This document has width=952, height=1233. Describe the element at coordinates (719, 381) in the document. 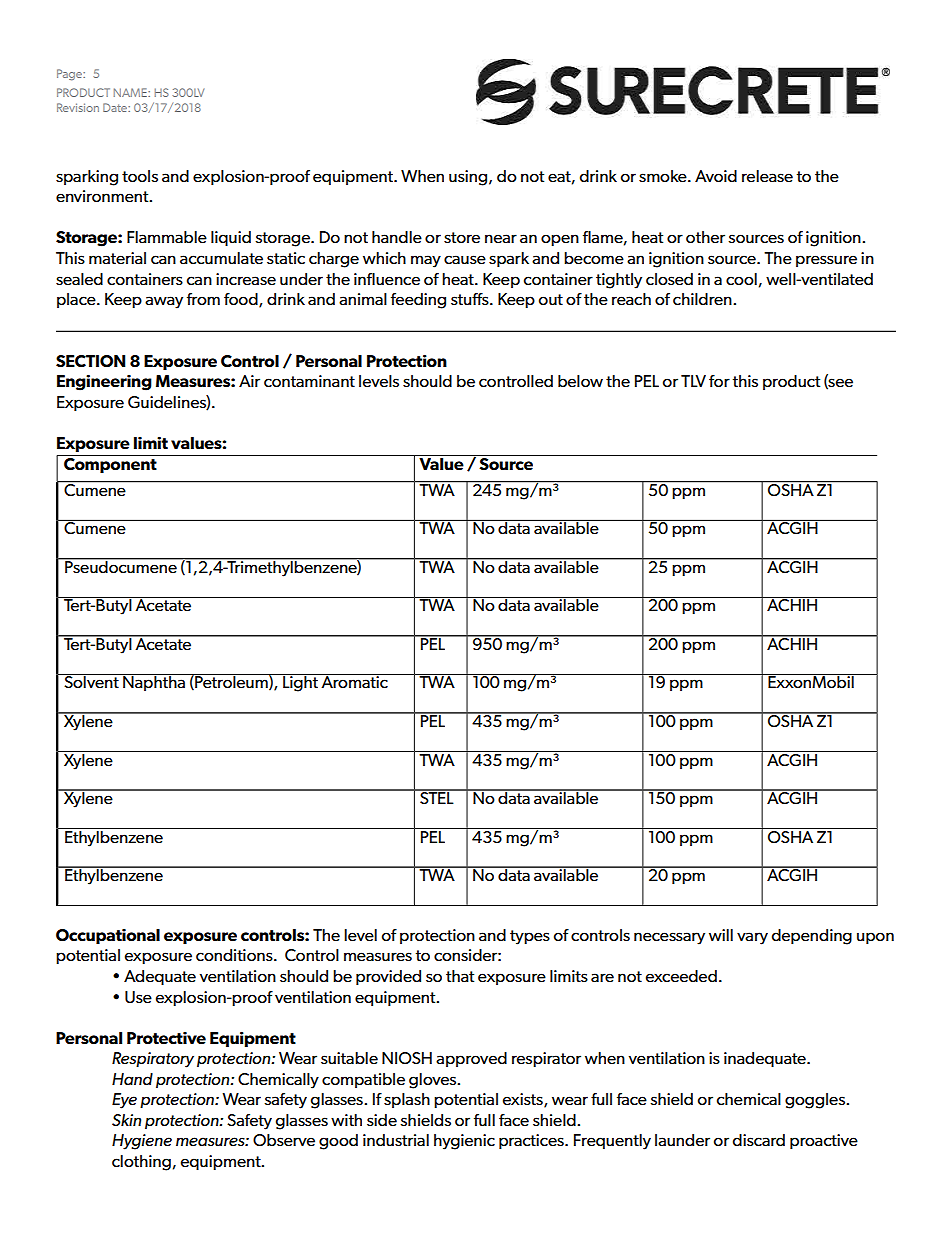

I see `for` at that location.
